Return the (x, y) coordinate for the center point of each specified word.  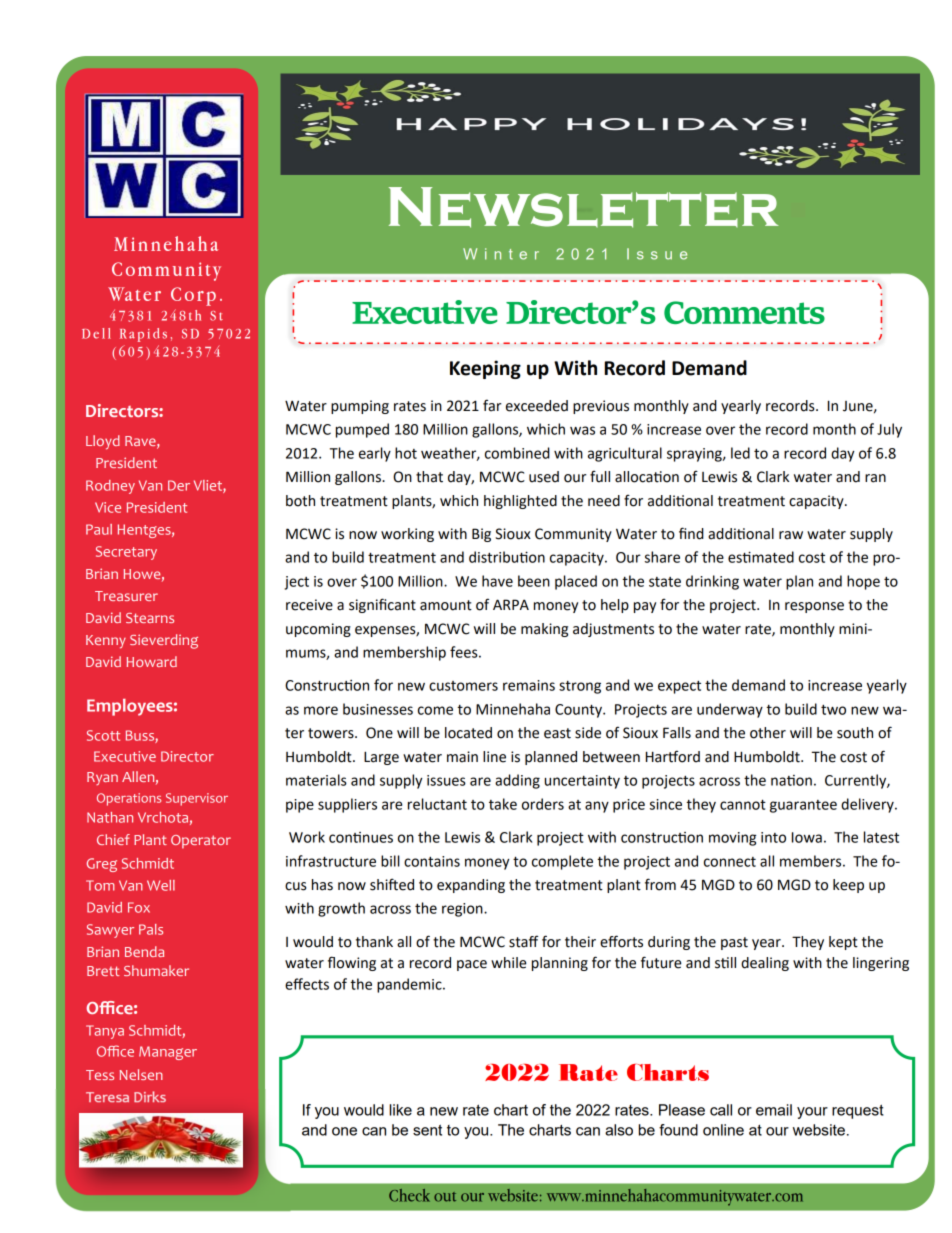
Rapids (143, 335)
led (740, 453)
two (833, 710)
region (463, 910)
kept (843, 943)
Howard (152, 661)
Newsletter (584, 207)
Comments (744, 312)
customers (463, 686)
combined (517, 453)
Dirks (150, 1096)
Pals (151, 929)
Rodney (110, 487)
